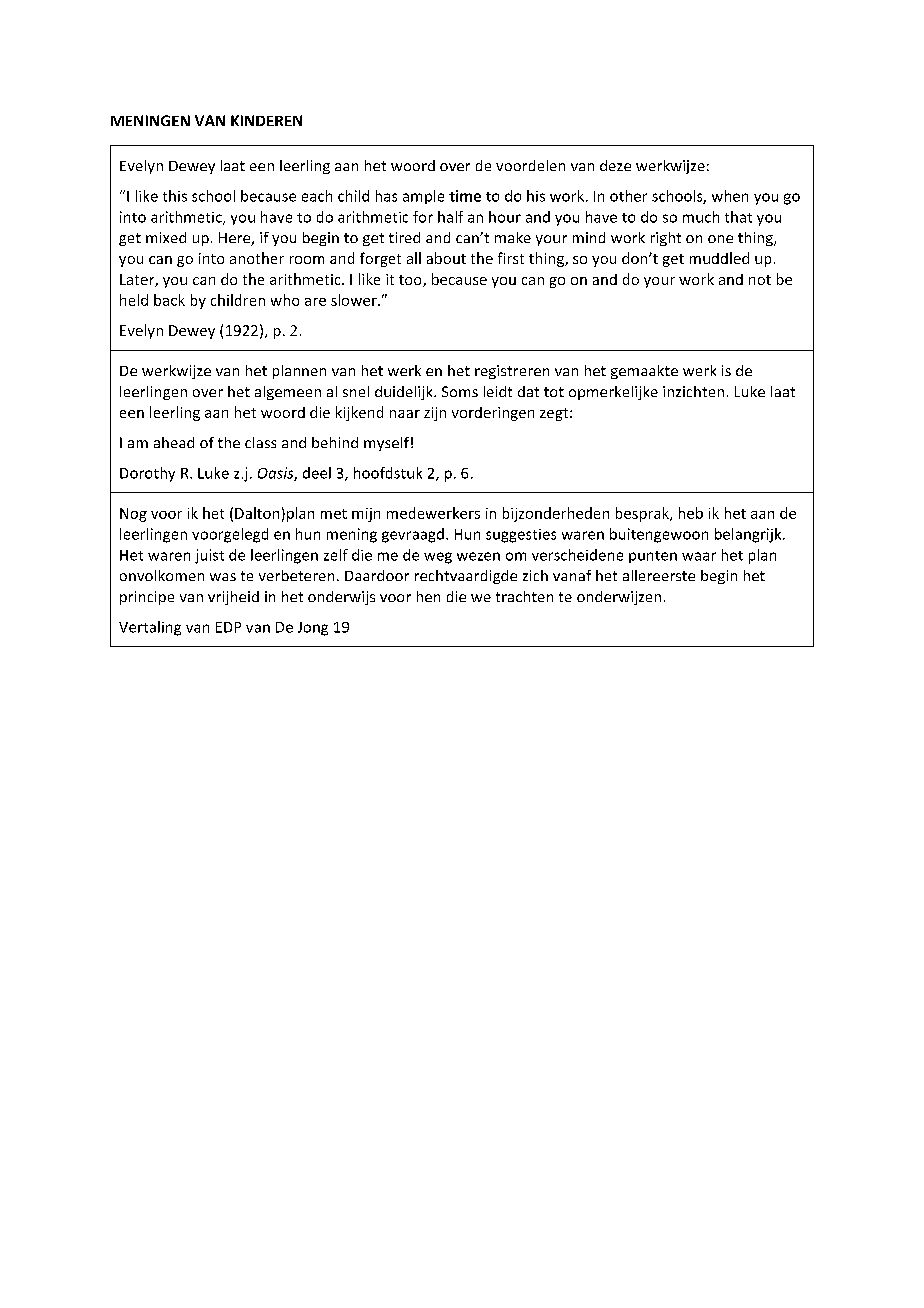  I want to click on slower, so click(355, 300).
